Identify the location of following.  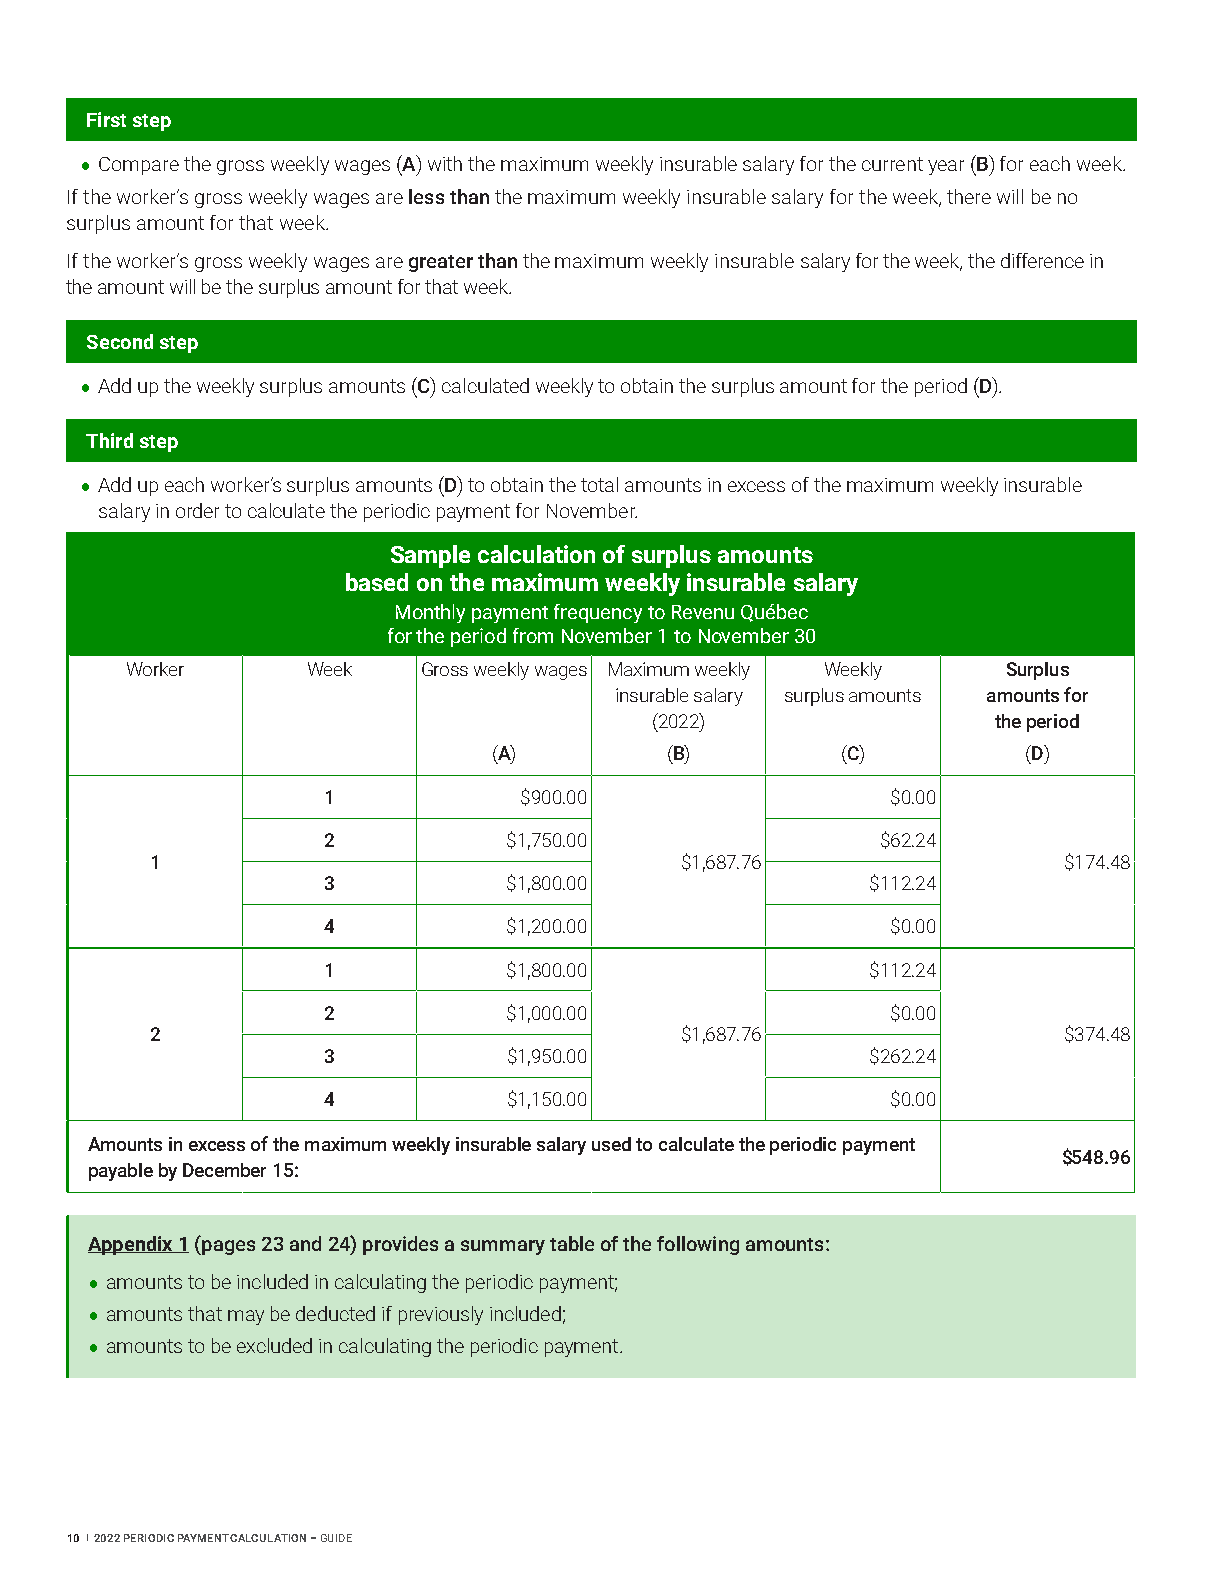
(698, 1245).
